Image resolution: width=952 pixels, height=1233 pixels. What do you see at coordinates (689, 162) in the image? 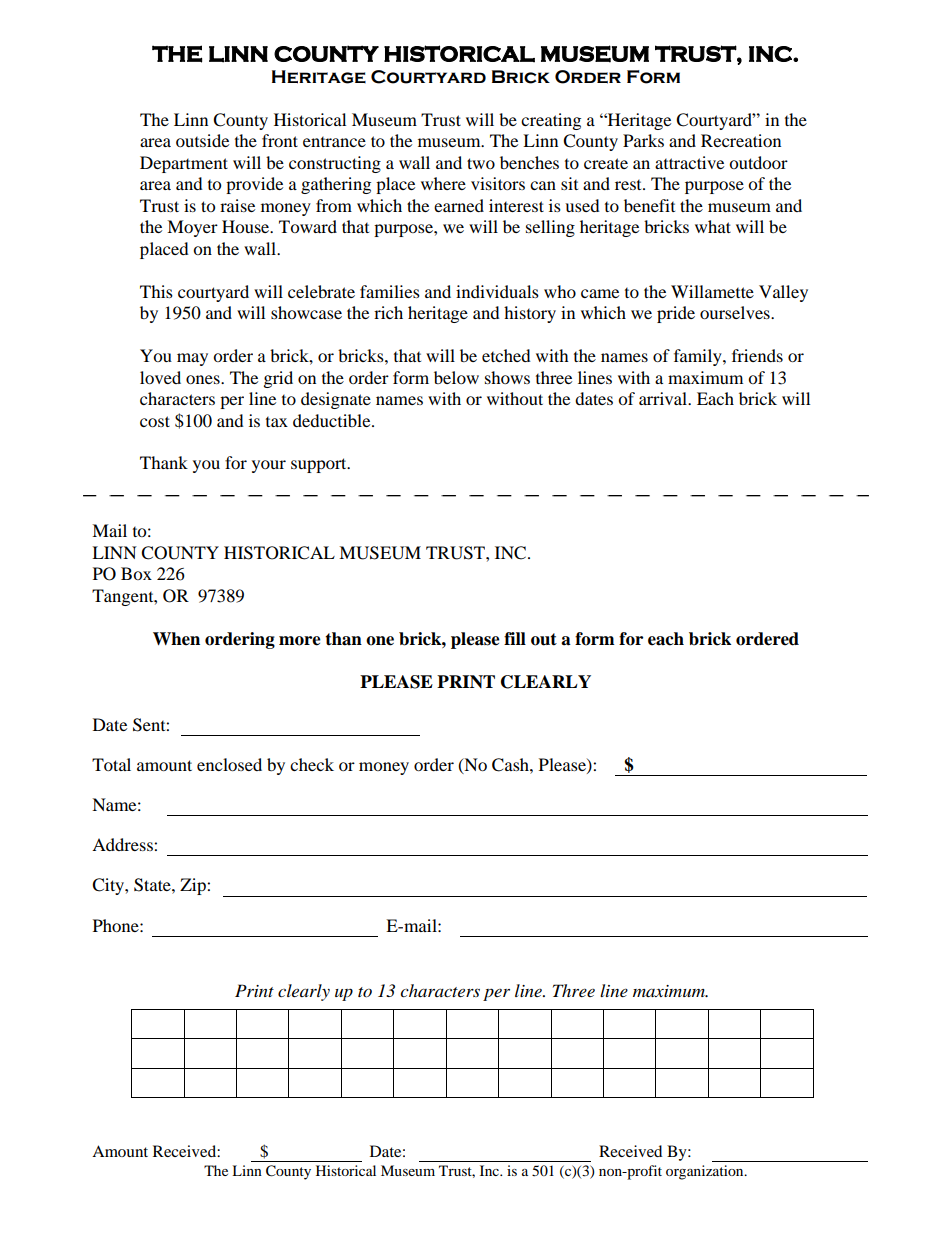
I see `attractive` at bounding box center [689, 162].
